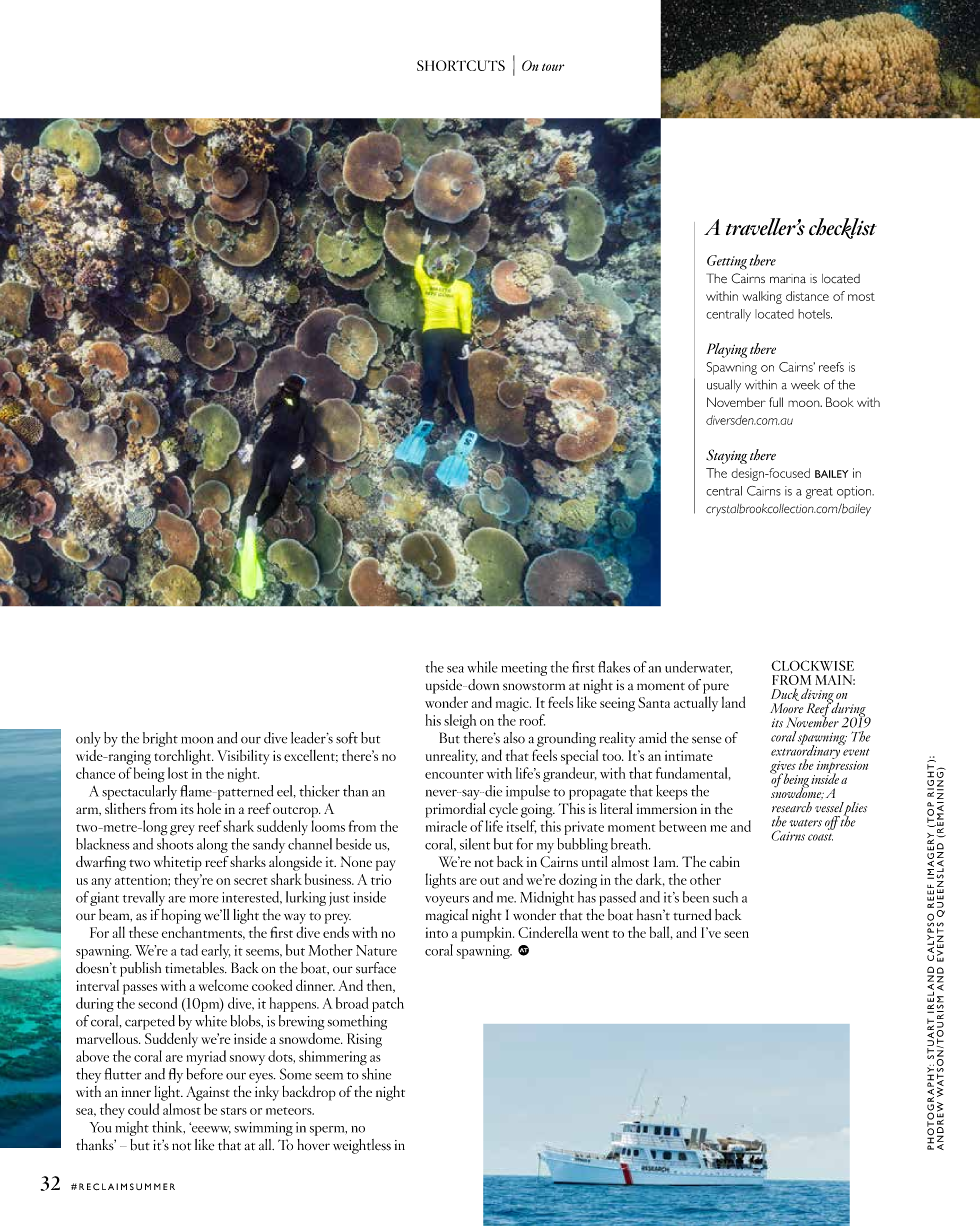 The image size is (980, 1226). What do you see at coordinates (160, 739) in the screenshot?
I see `bright` at bounding box center [160, 739].
